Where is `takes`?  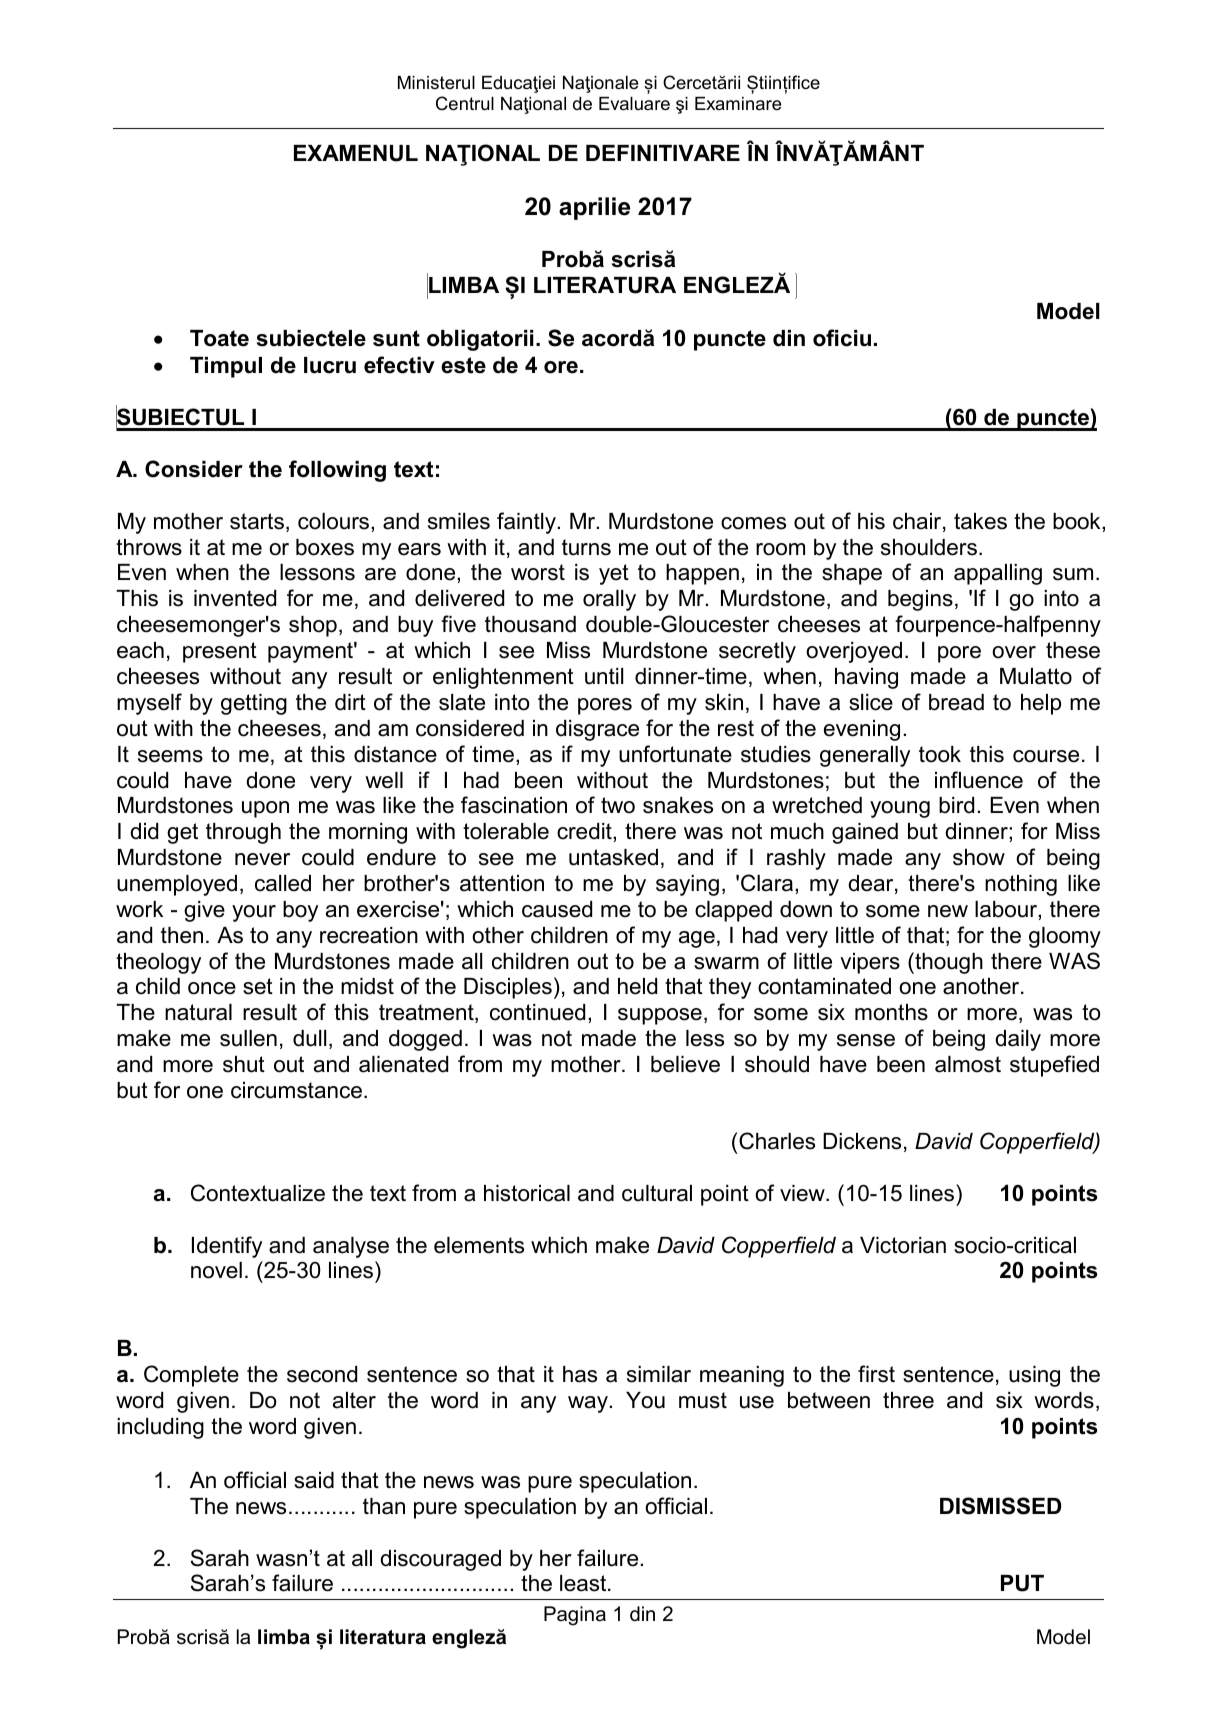
takes is located at coordinates (980, 521).
